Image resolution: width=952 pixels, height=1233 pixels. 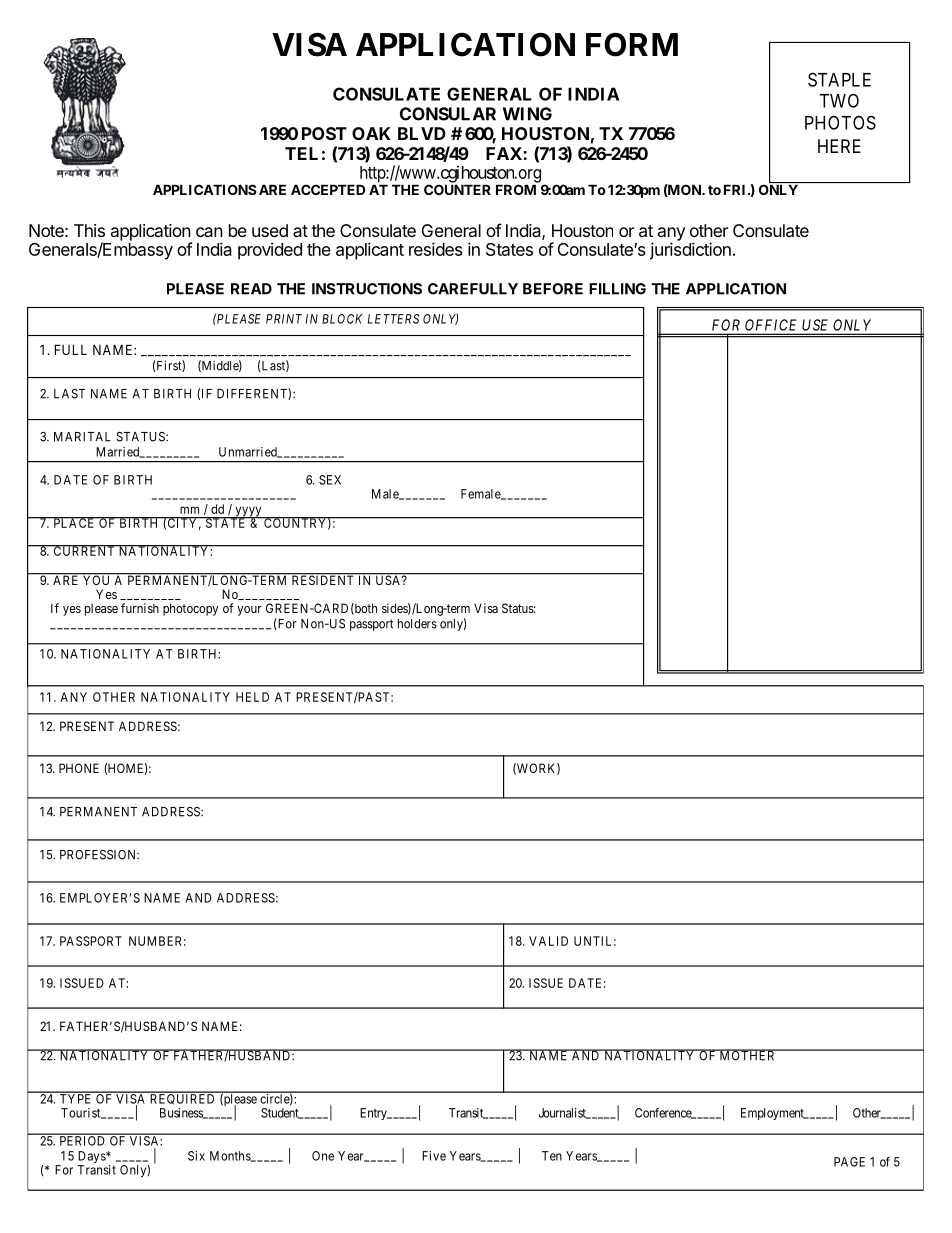 What do you see at coordinates (190, 609) in the screenshot?
I see `photocopy` at bounding box center [190, 609].
